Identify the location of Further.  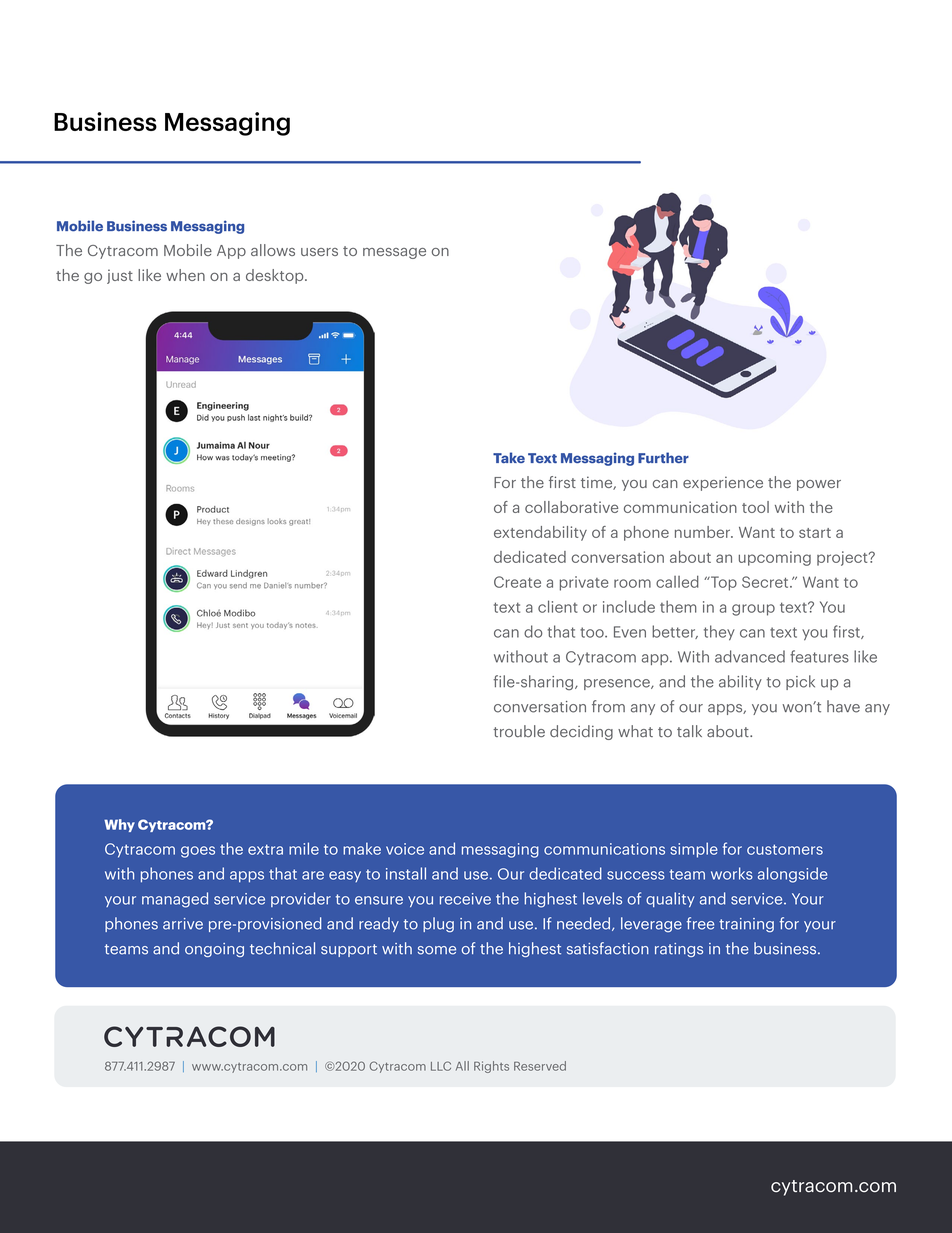
(663, 457).
